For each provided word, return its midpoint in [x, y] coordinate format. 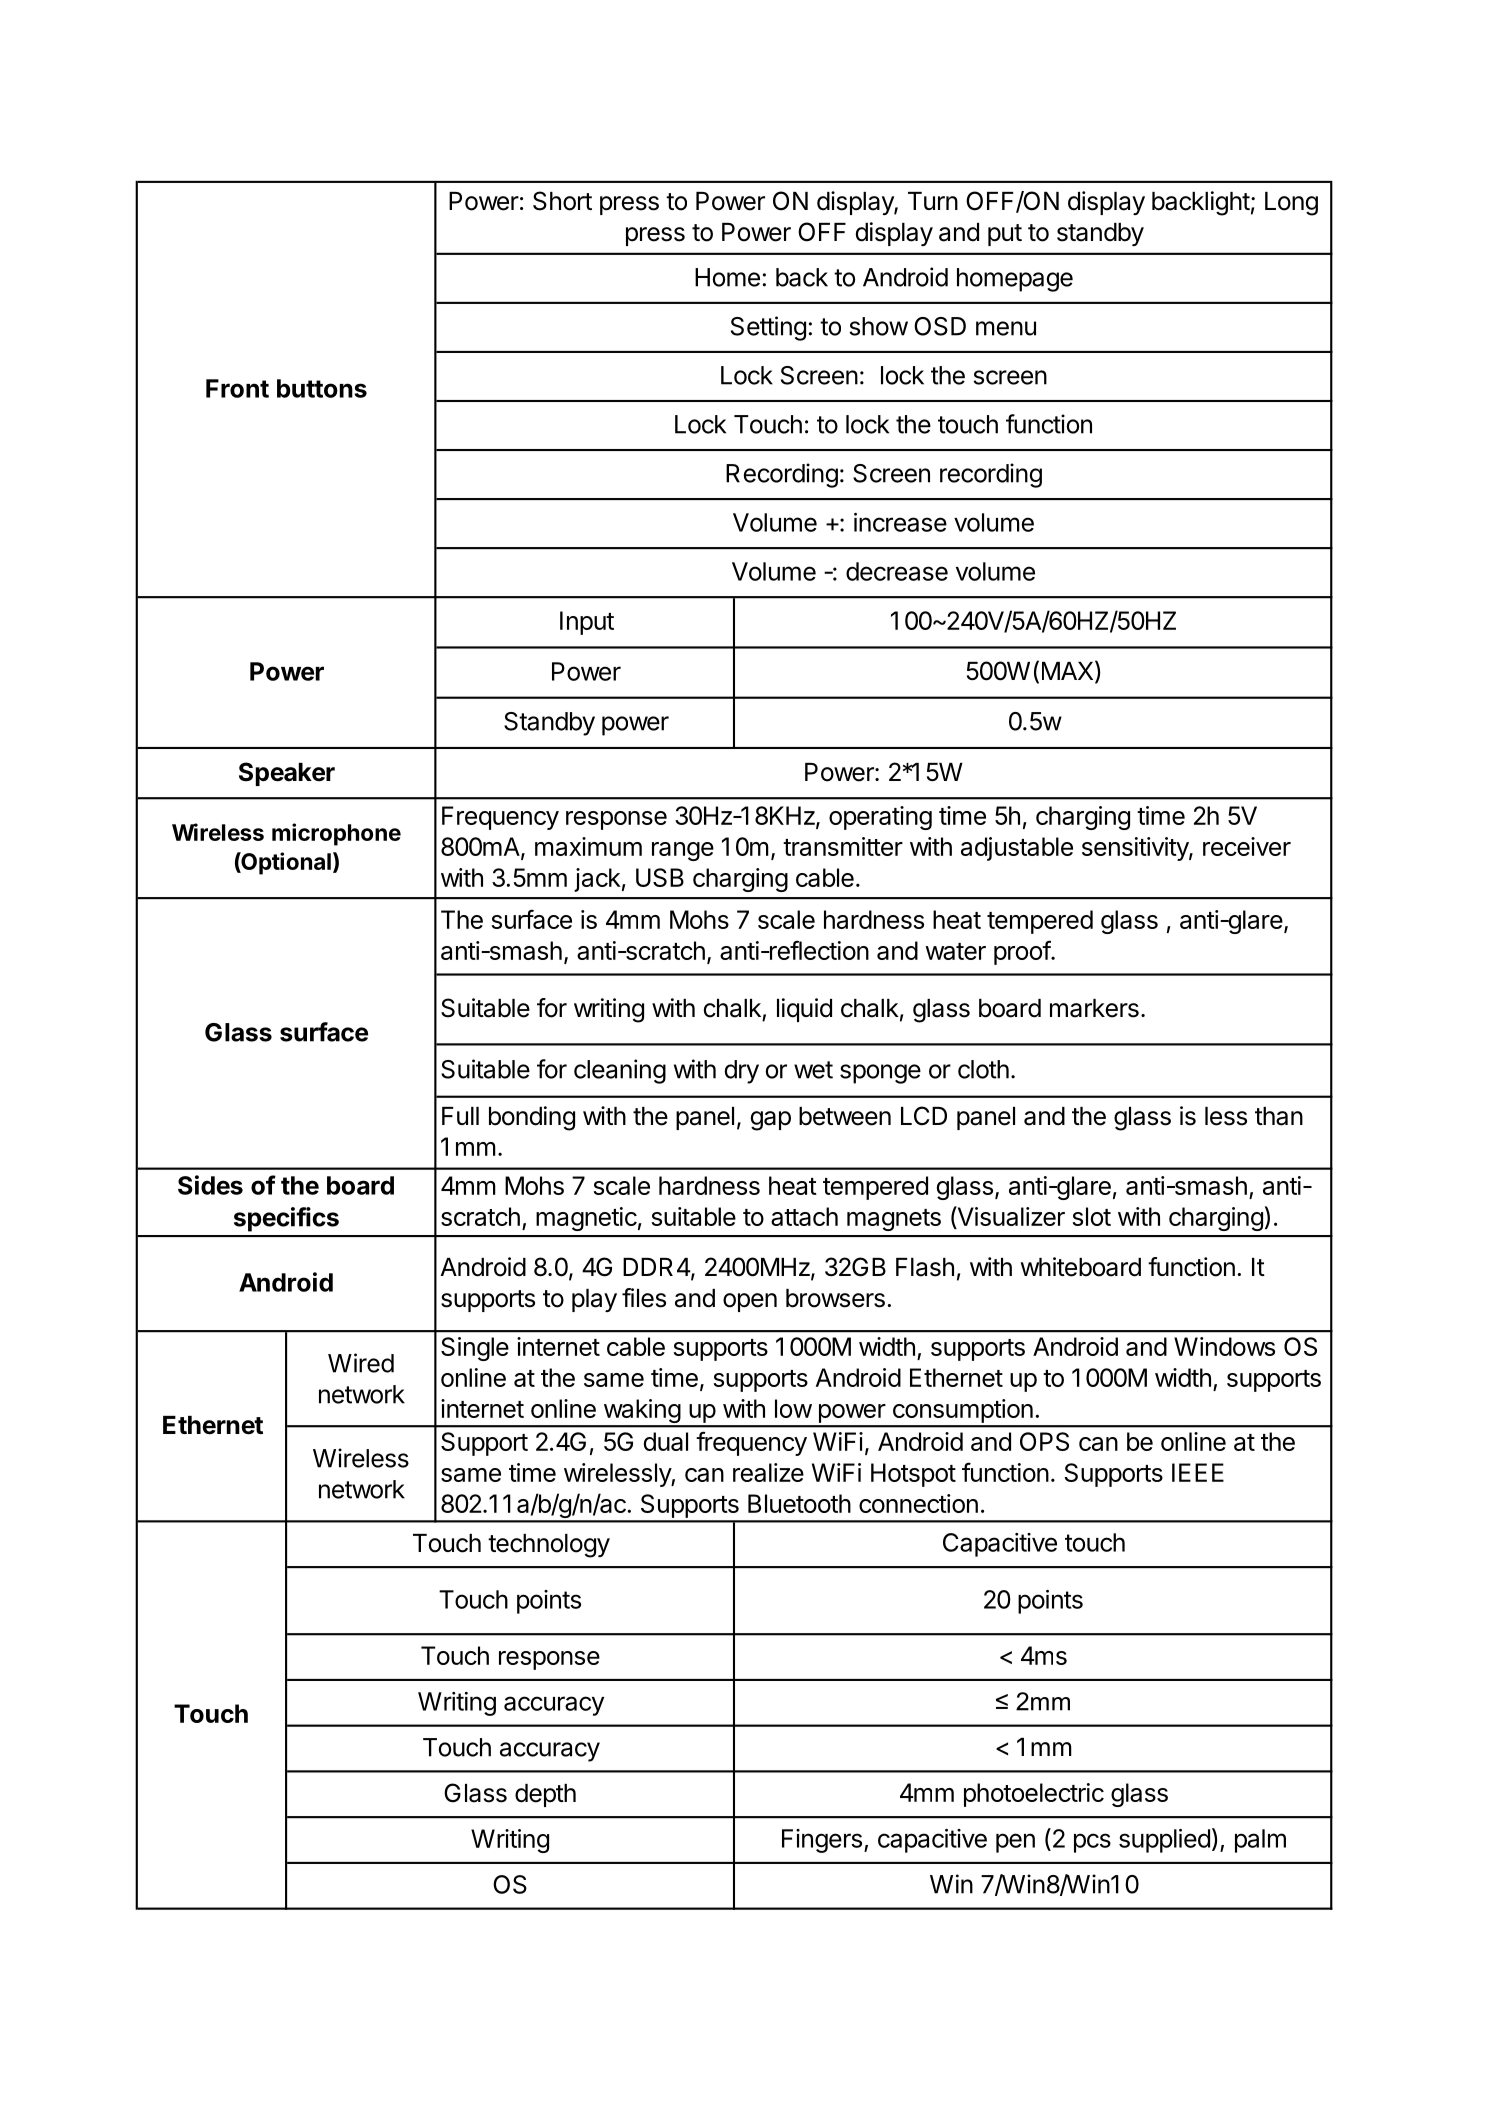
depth [545, 1795]
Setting [768, 328]
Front [237, 388]
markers [1094, 1008]
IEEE [1198, 1472]
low [793, 1408]
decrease [897, 571]
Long [1291, 204]
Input [587, 623]
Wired [361, 1363]
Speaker [287, 774]
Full [460, 1116]
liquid [804, 1010]
